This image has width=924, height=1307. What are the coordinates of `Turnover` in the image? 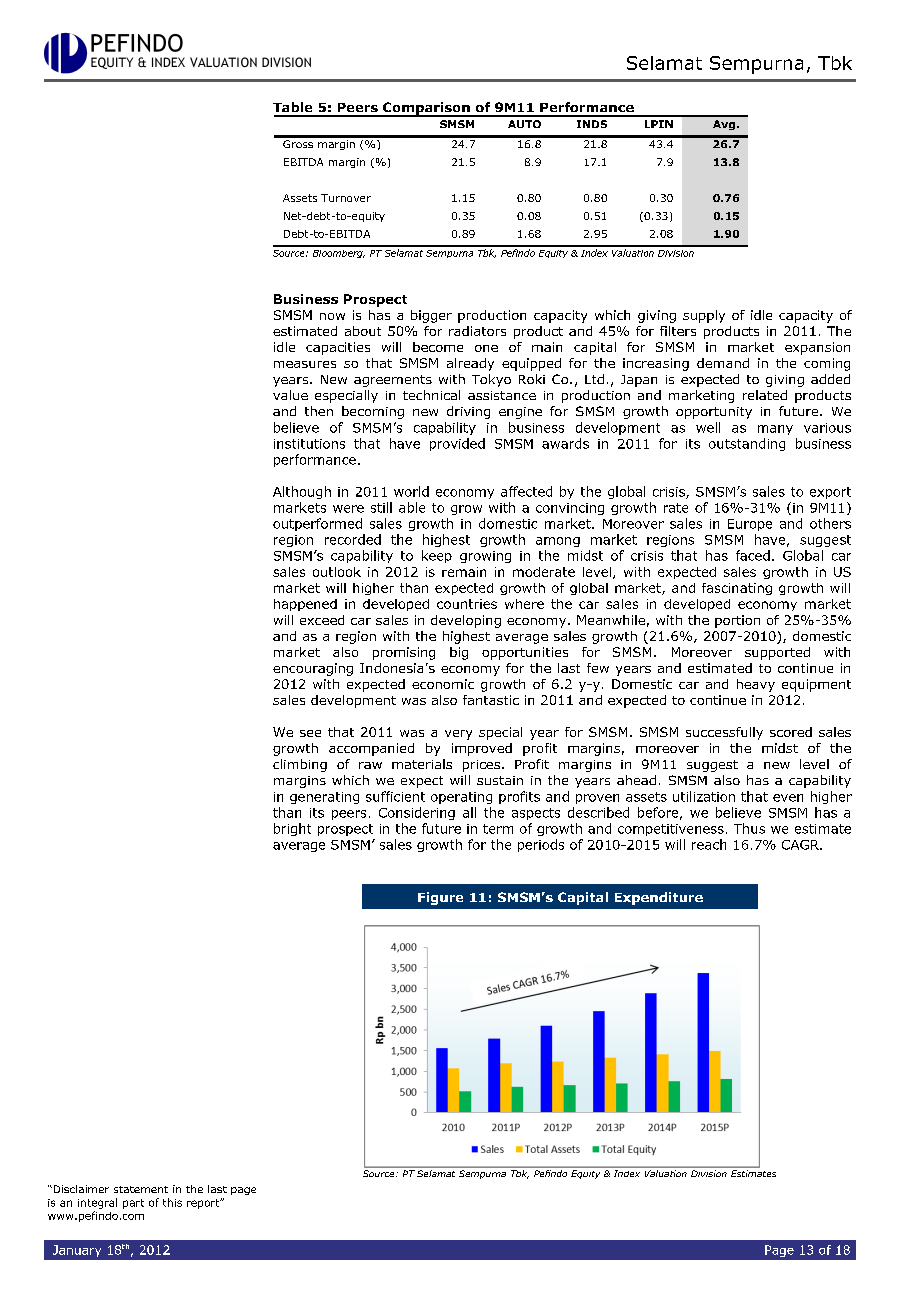 It's located at (346, 198).
